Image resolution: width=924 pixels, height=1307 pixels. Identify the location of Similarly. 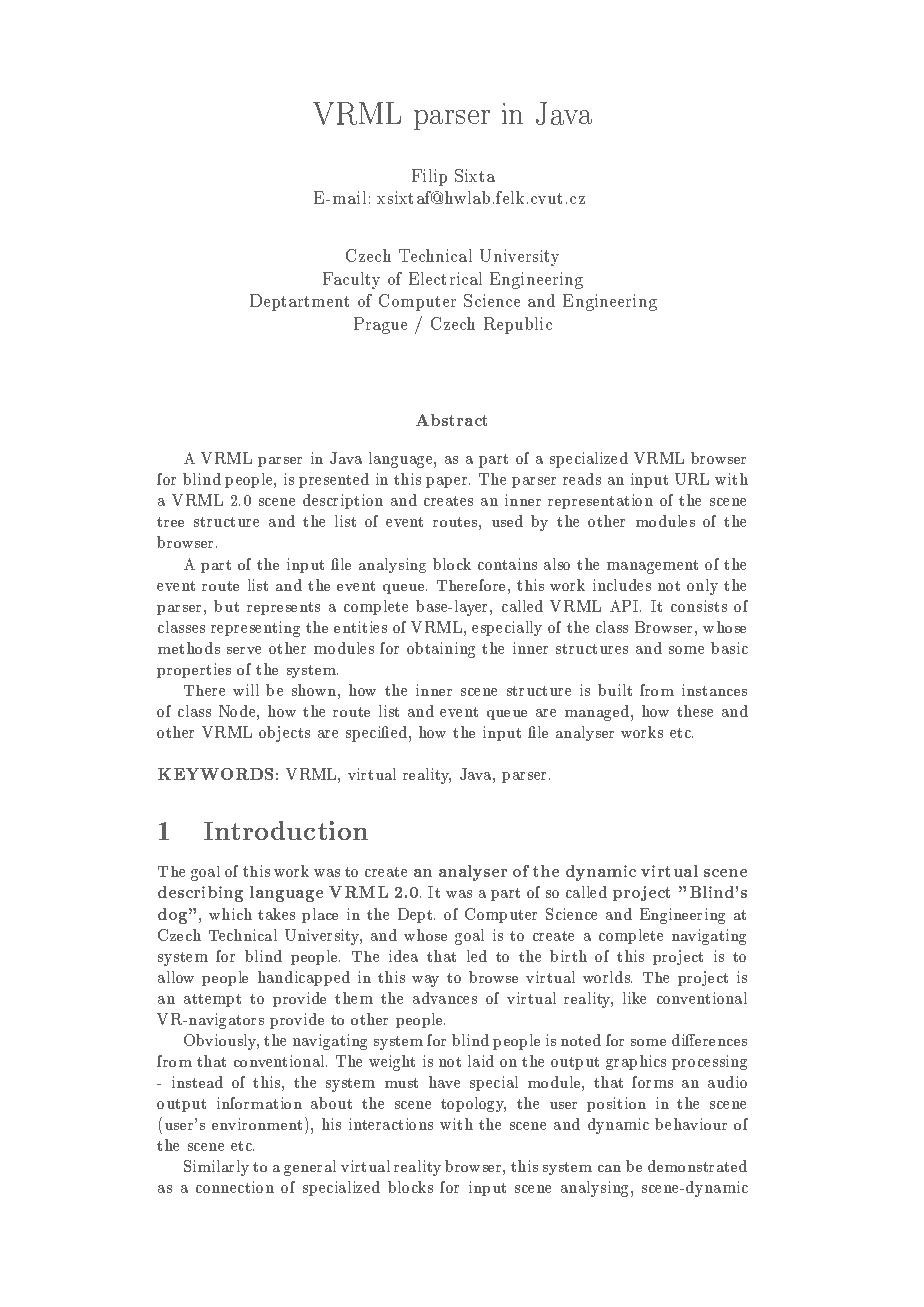
(216, 1168).
